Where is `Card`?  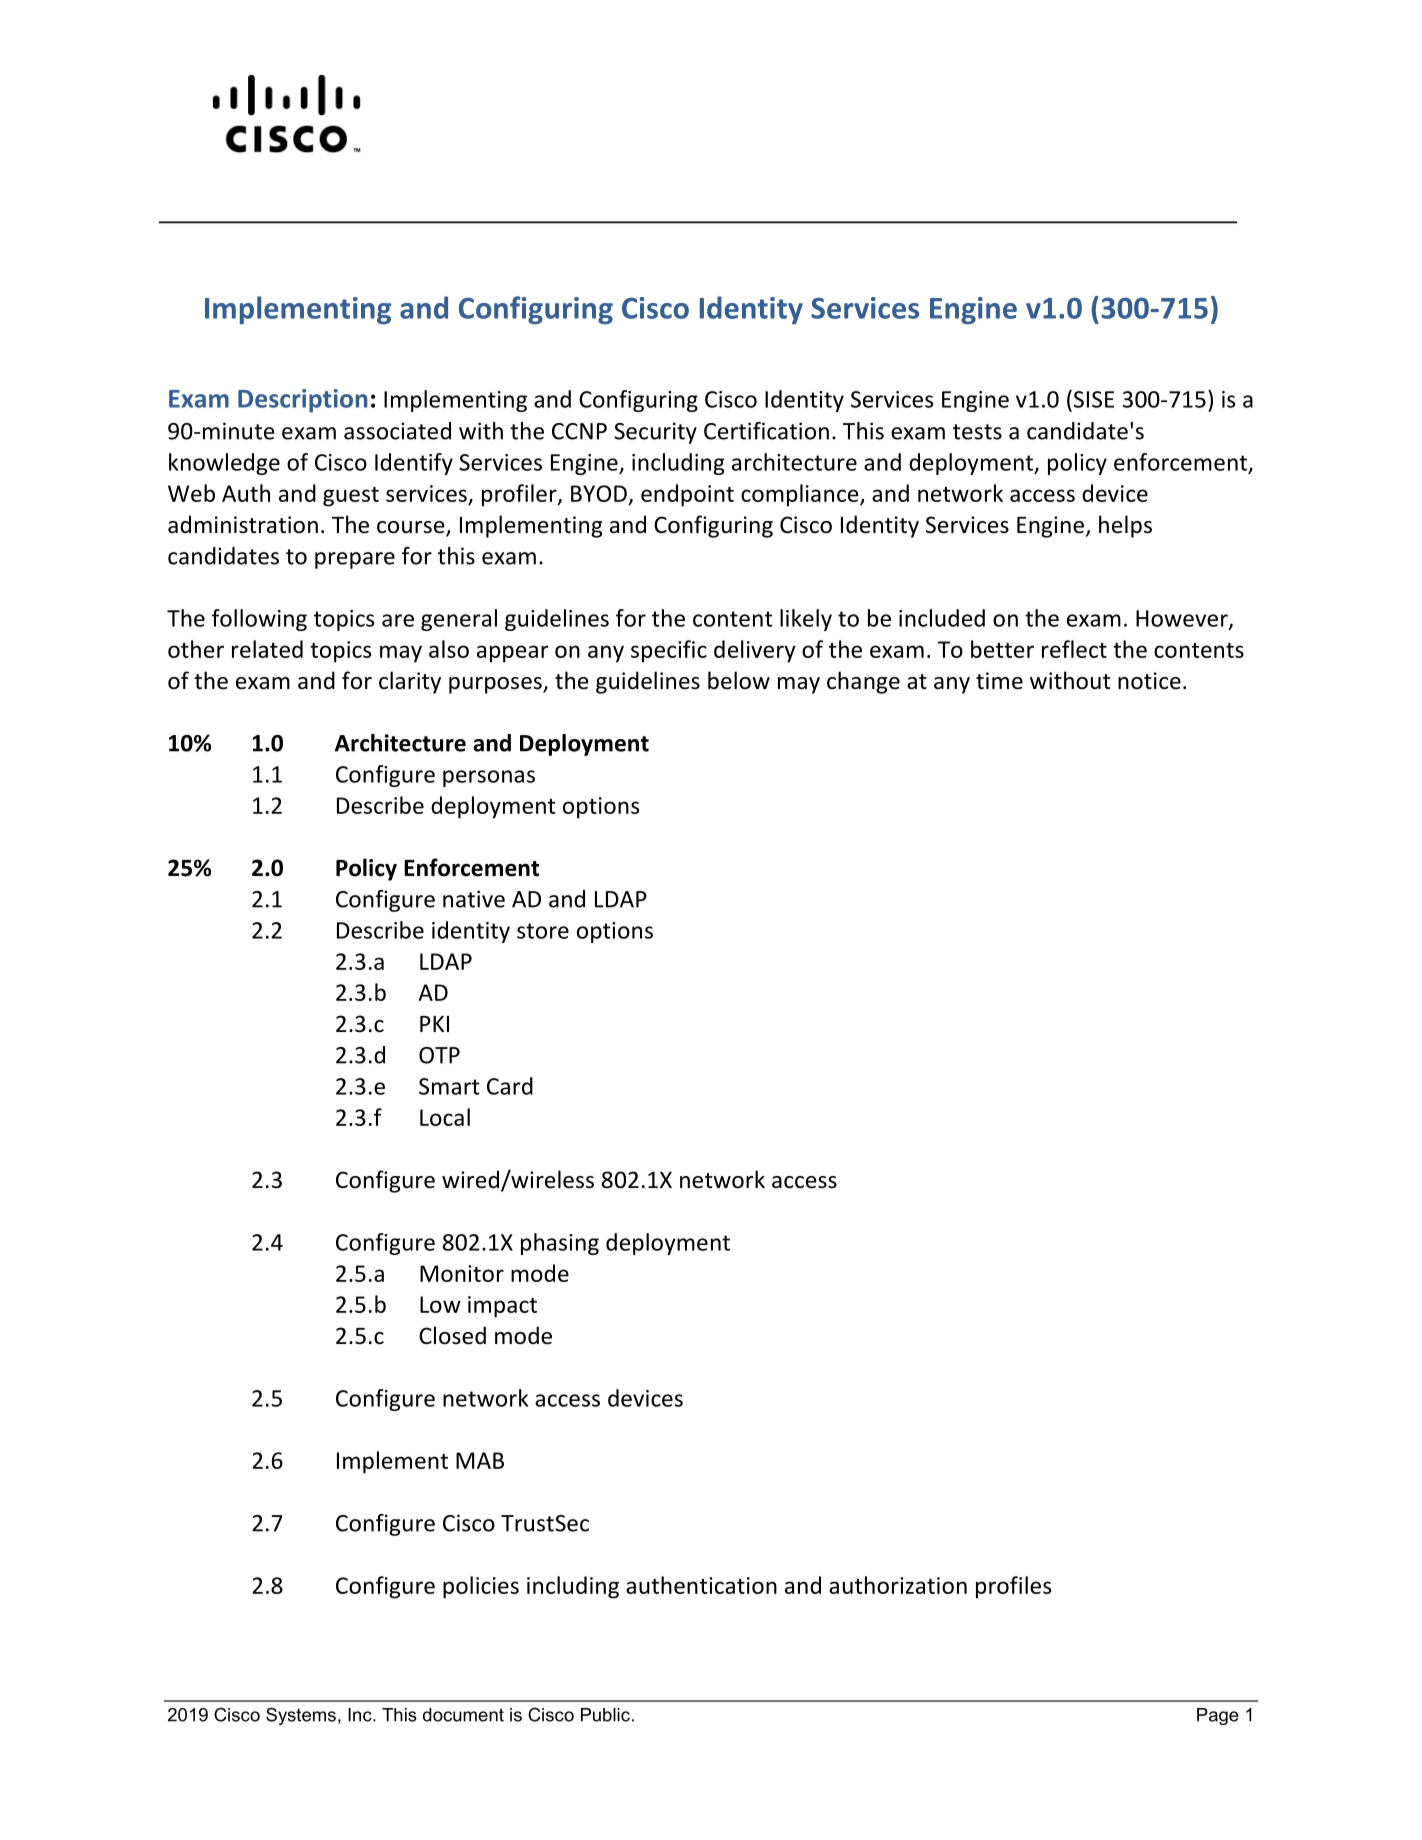 Card is located at coordinates (510, 1086).
